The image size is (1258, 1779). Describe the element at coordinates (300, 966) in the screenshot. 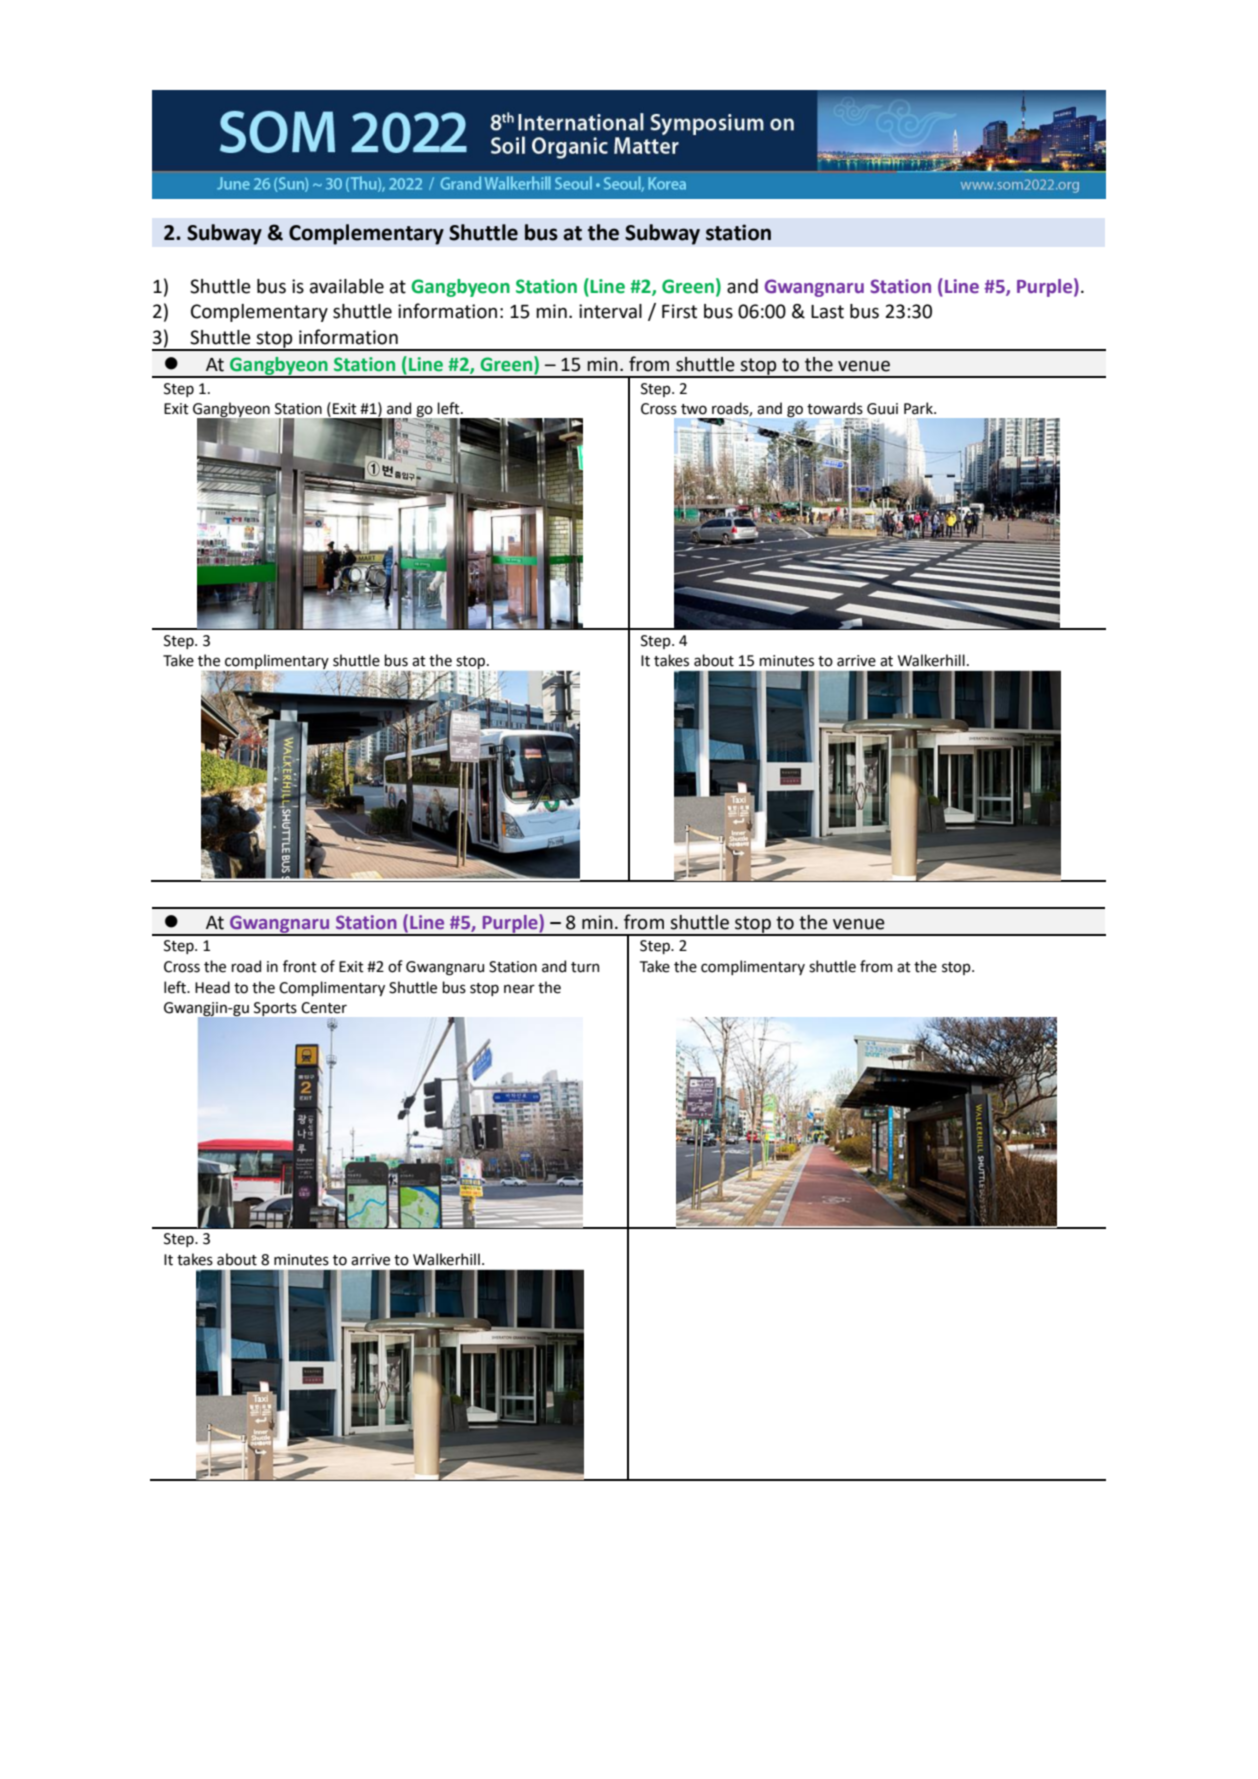

I see `front` at that location.
